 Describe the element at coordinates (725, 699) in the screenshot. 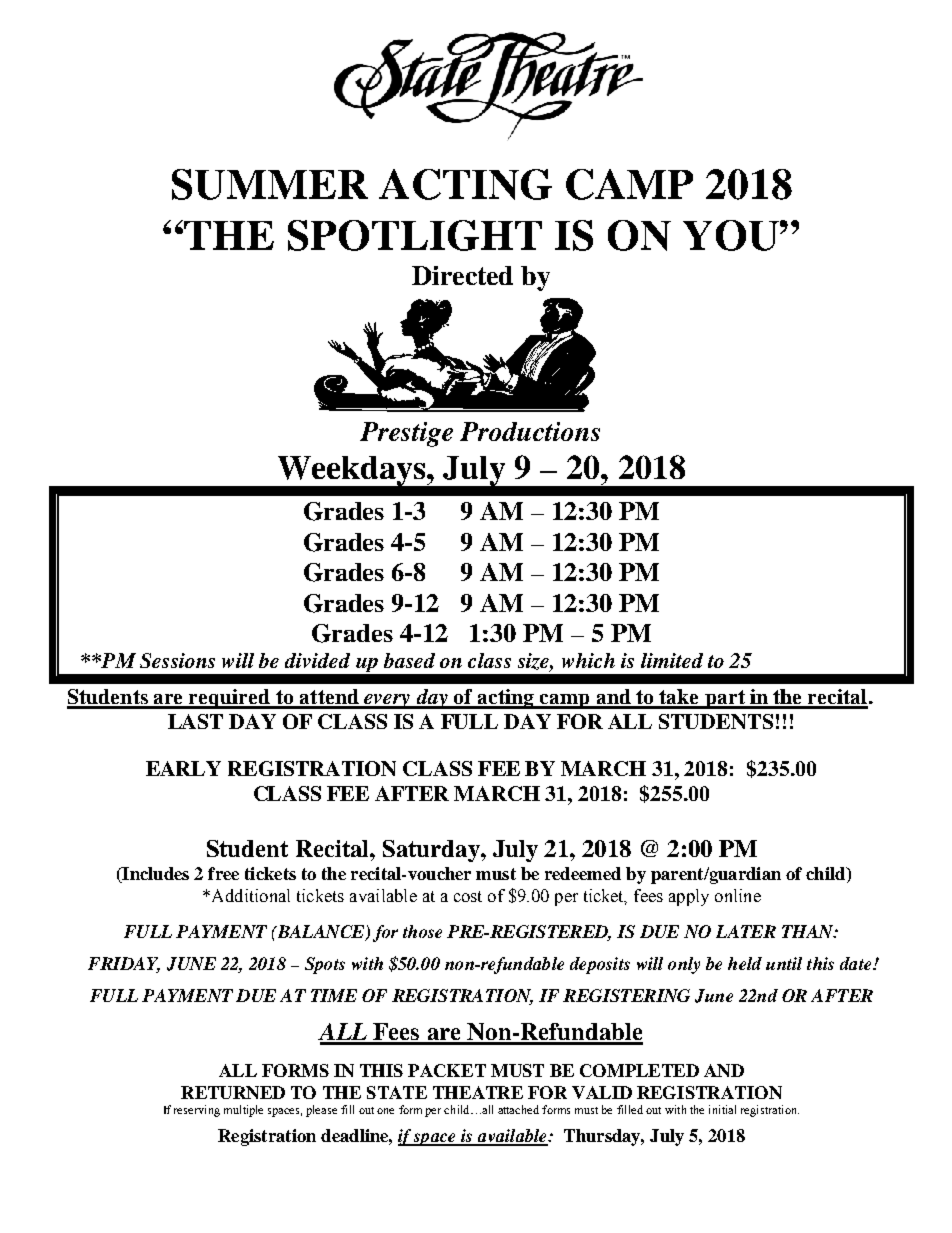

I see `part` at that location.
